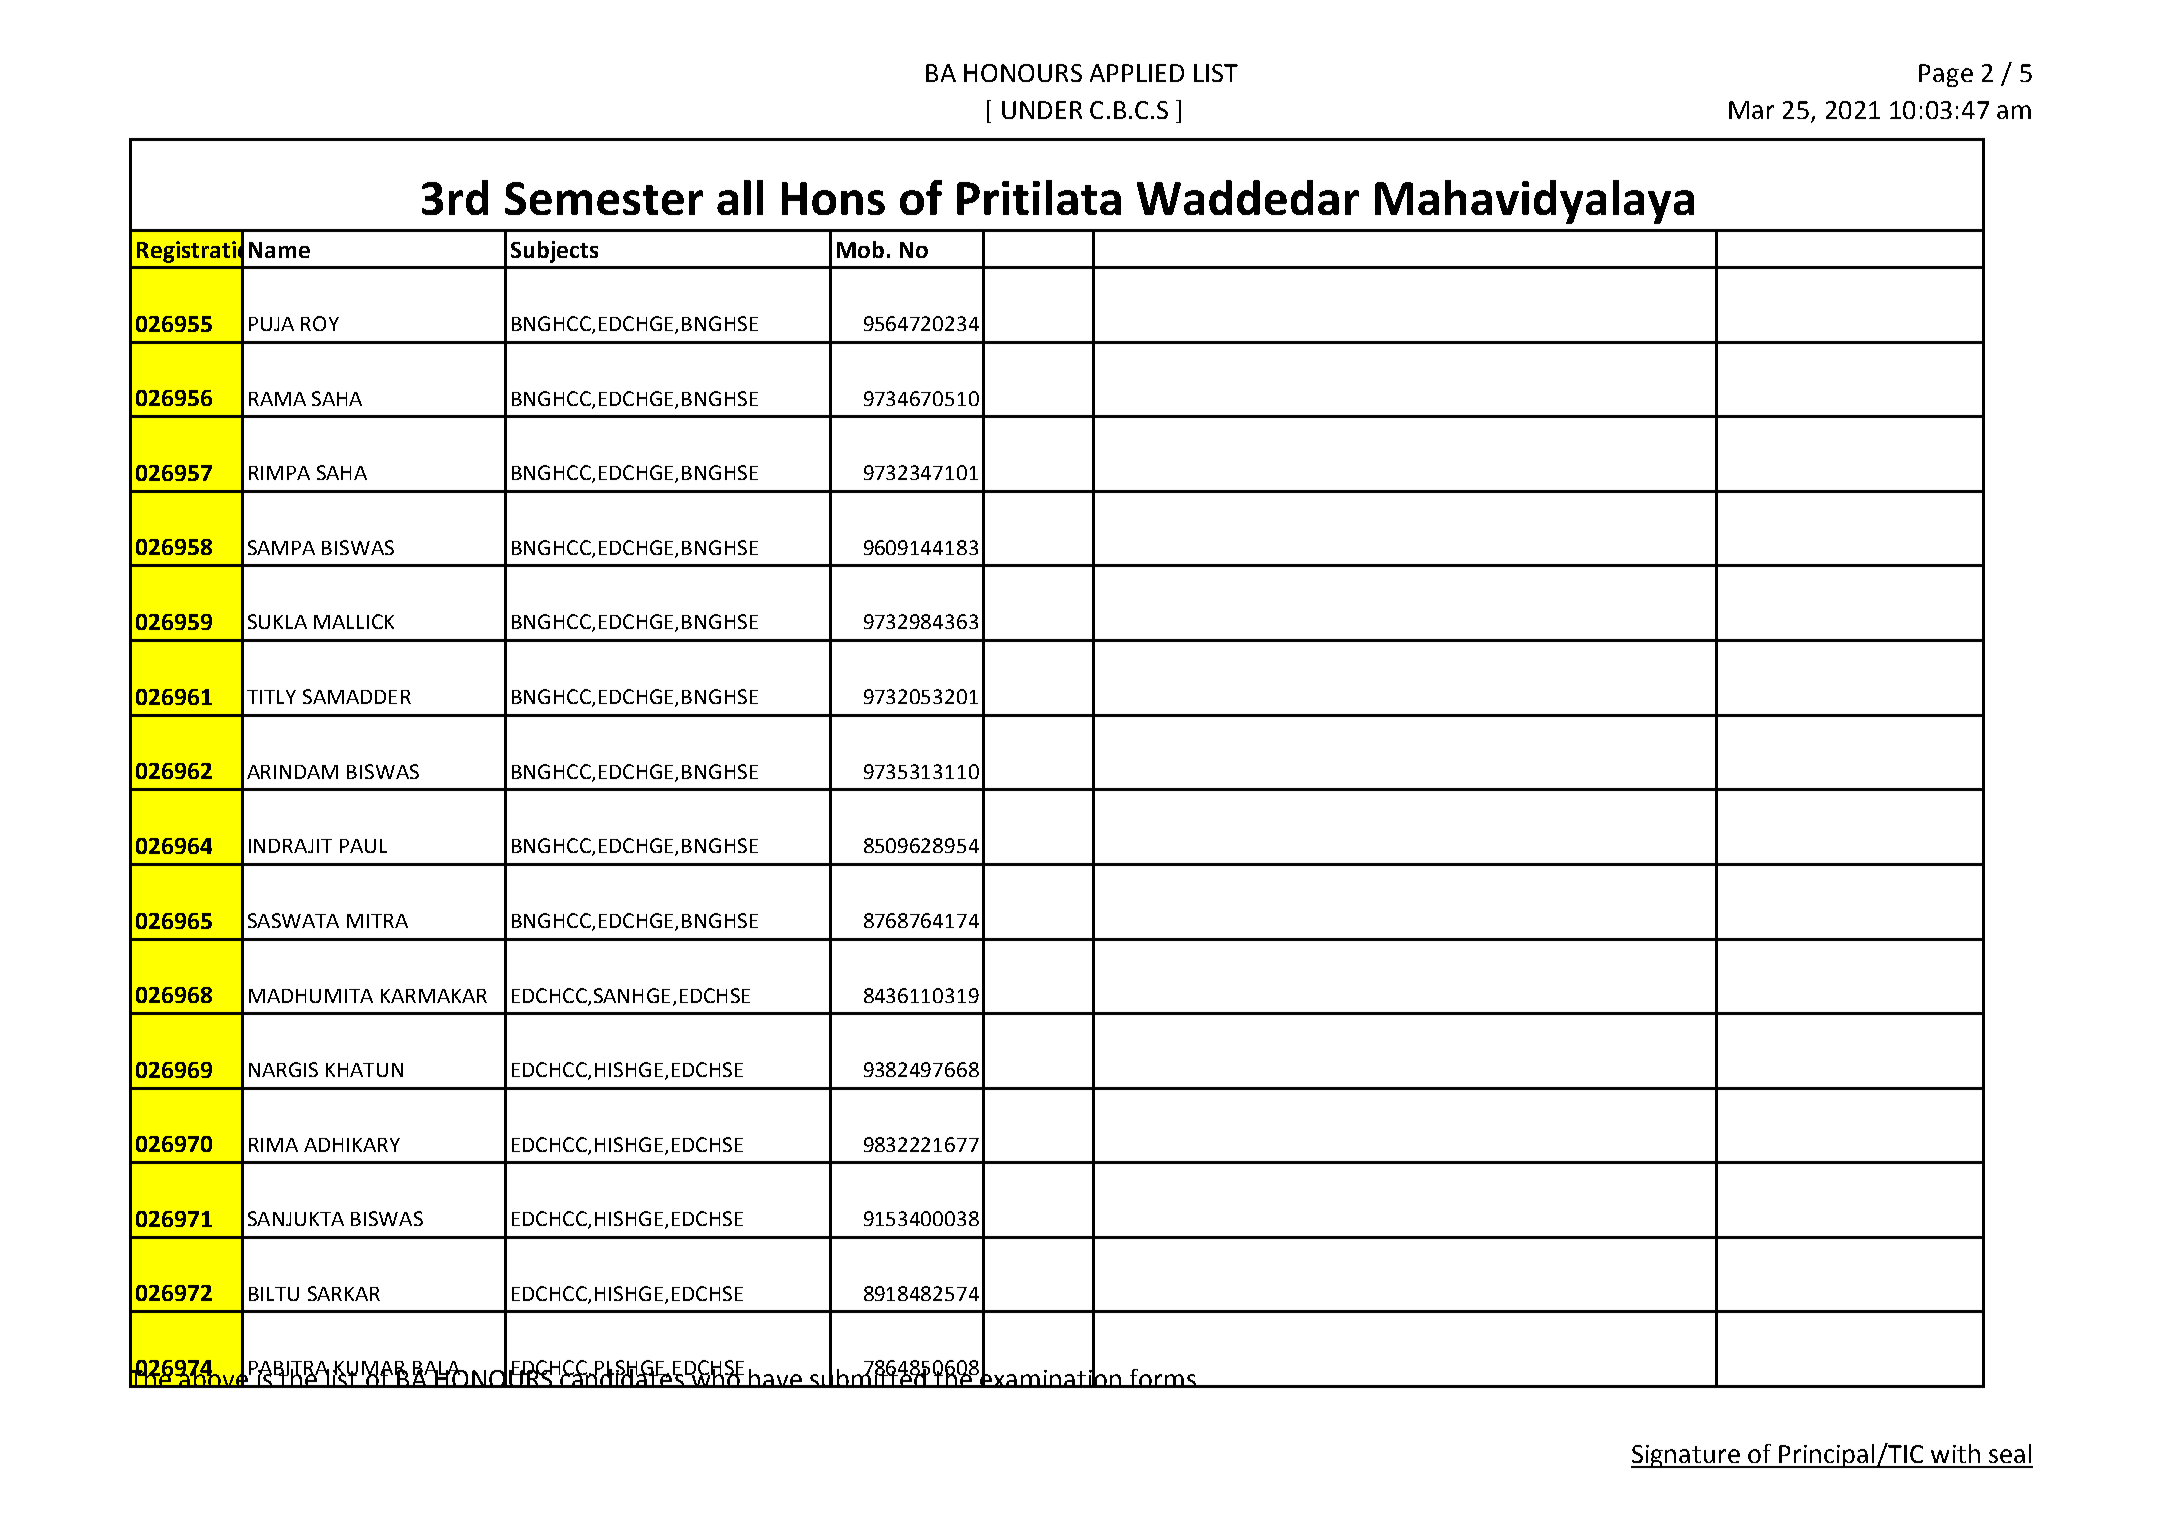 The image size is (2163, 1528). Describe the element at coordinates (377, 921) in the screenshot. I see `MITRA` at that location.
